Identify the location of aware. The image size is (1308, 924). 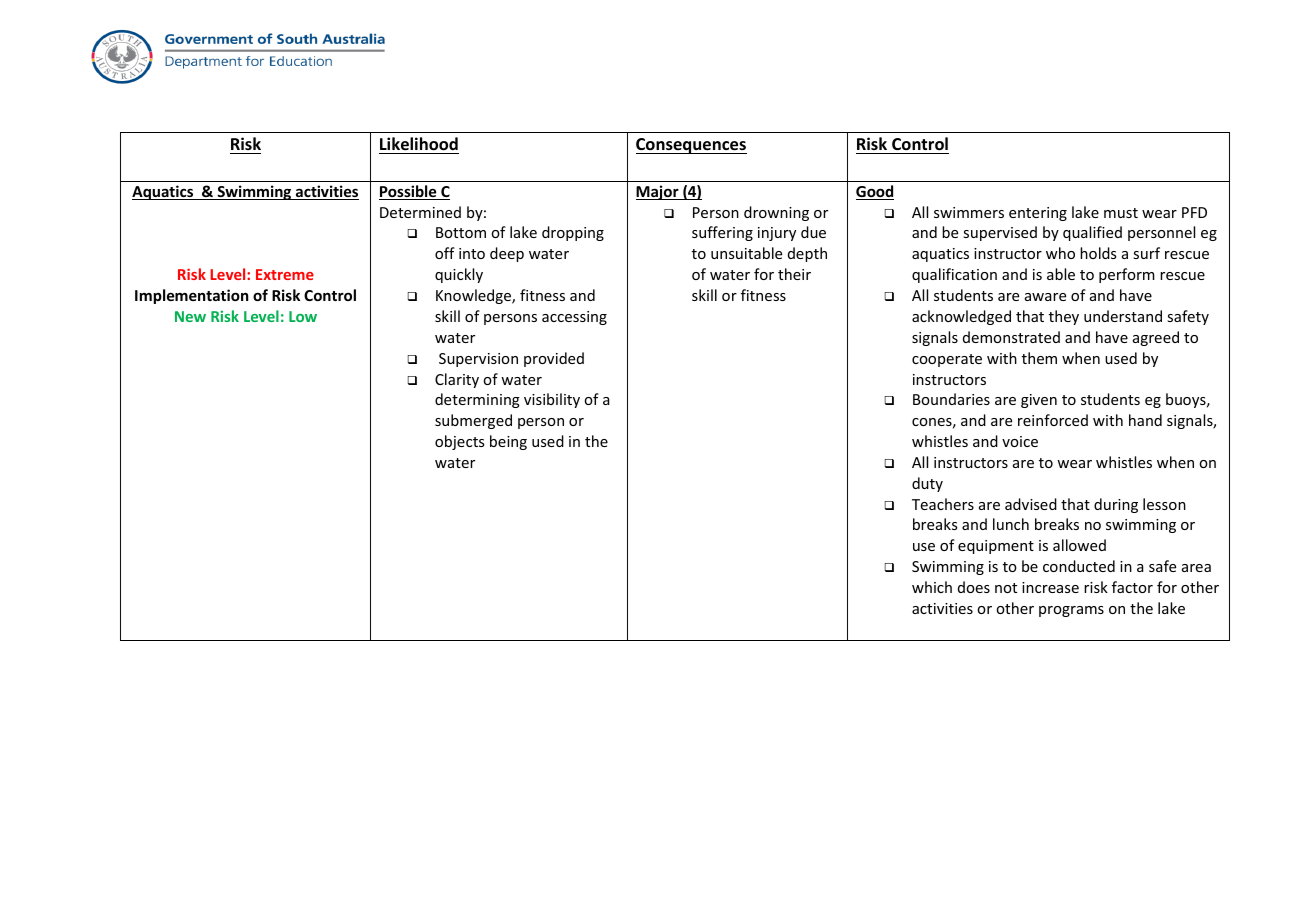
(1045, 297).
